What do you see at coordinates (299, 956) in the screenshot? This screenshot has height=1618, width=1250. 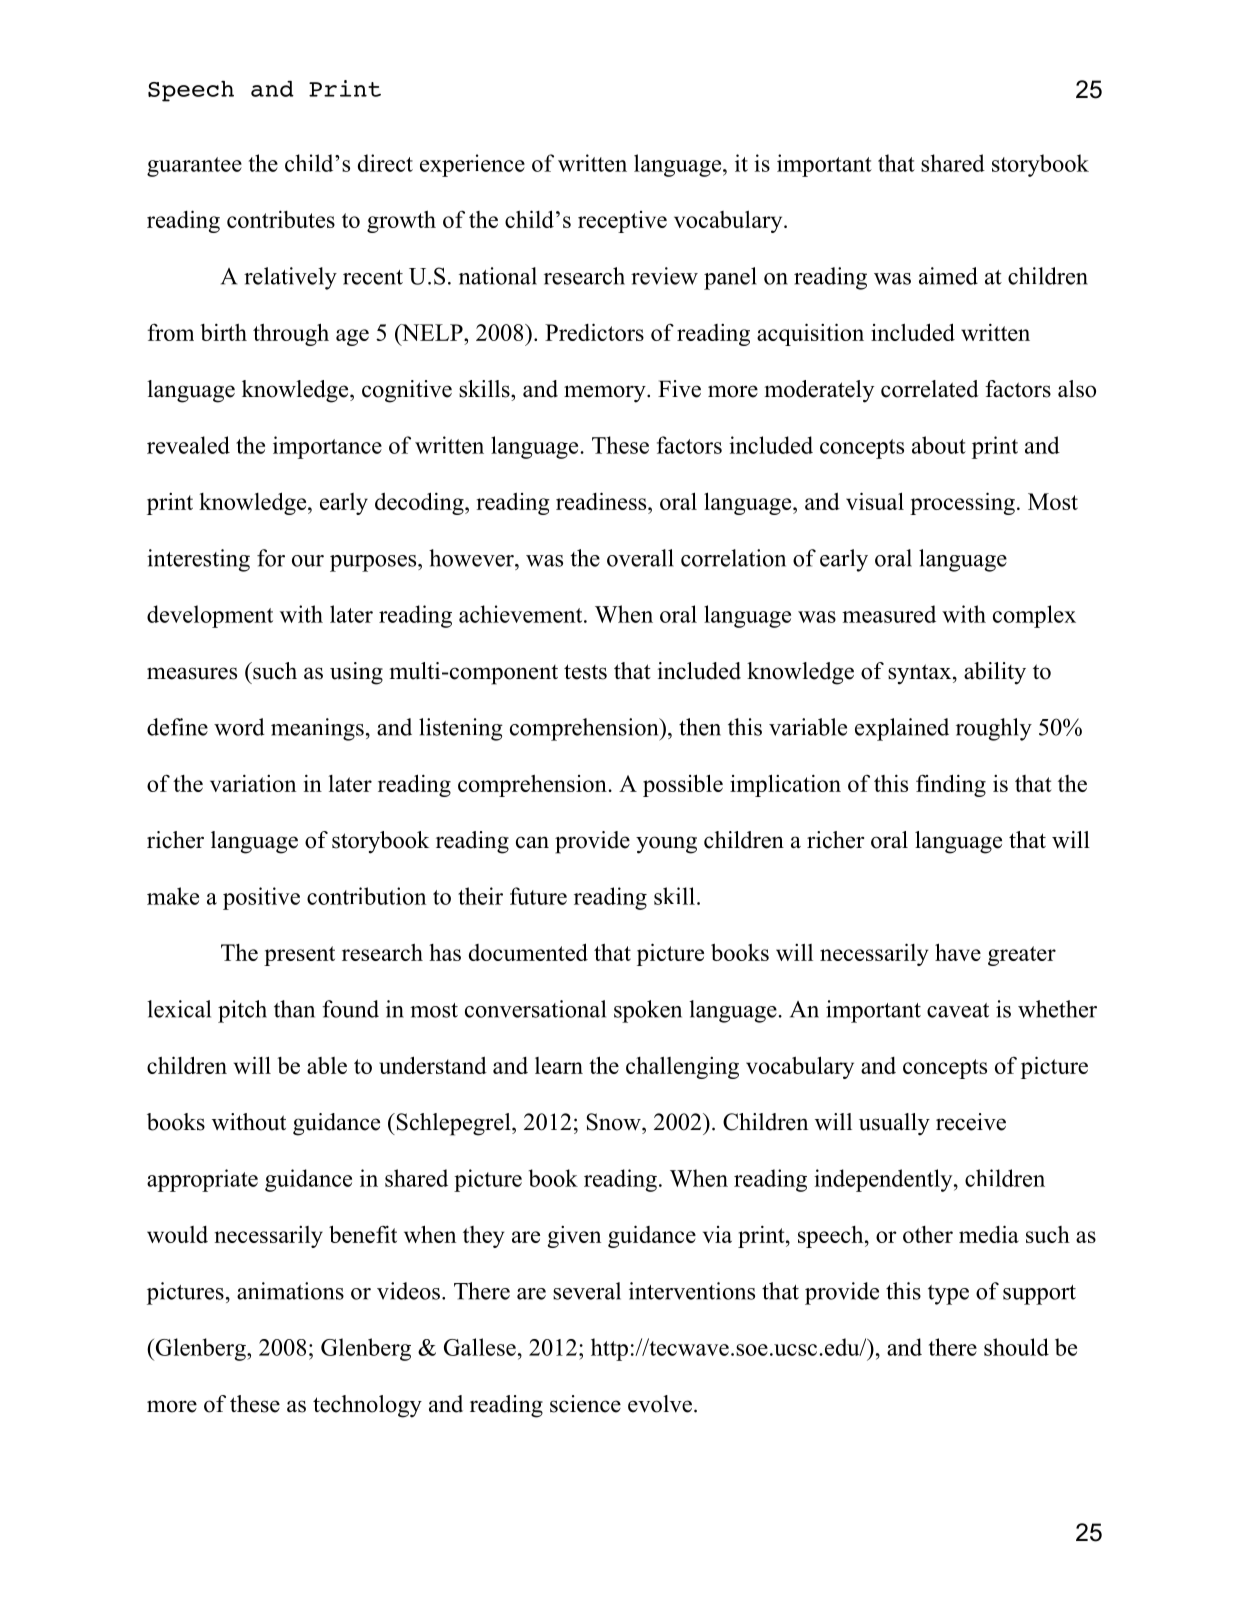 I see `present` at bounding box center [299, 956].
